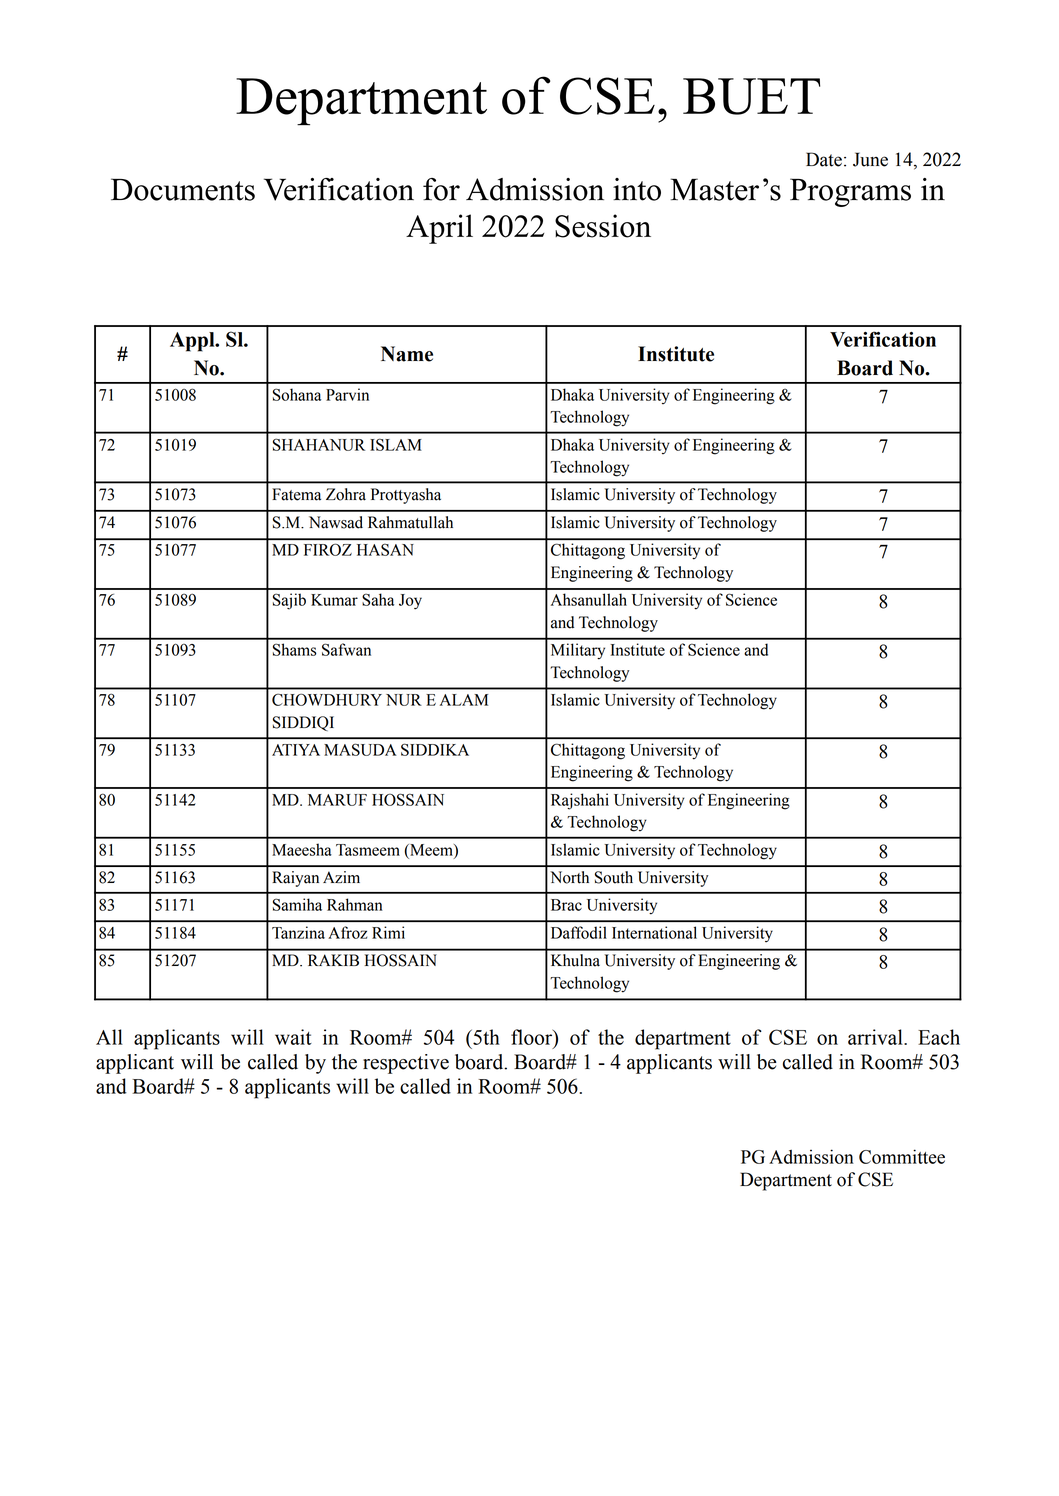 The image size is (1059, 1496). What do you see at coordinates (406, 1064) in the page?
I see `respective` at bounding box center [406, 1064].
